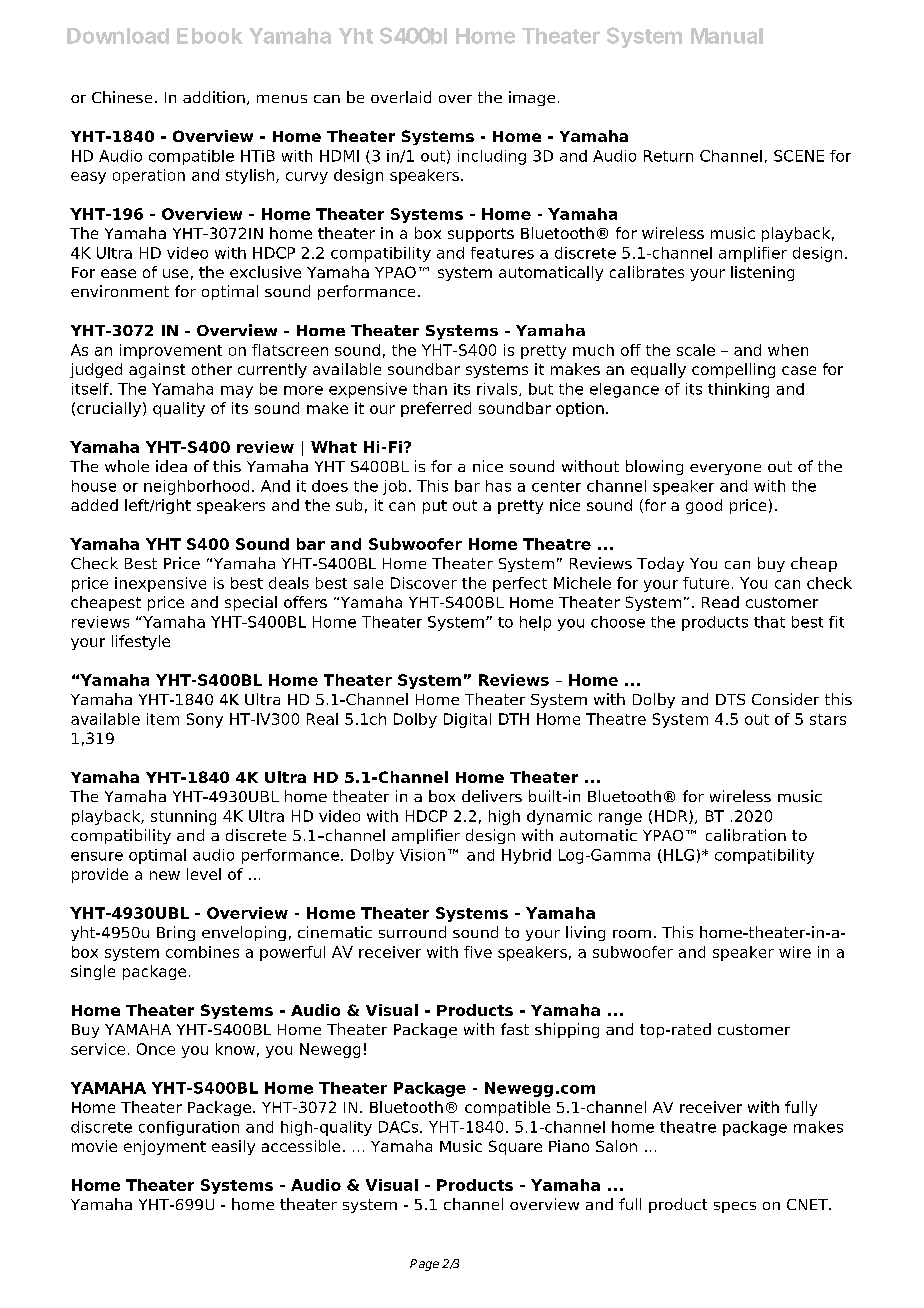  I want to click on specs, so click(735, 1207).
